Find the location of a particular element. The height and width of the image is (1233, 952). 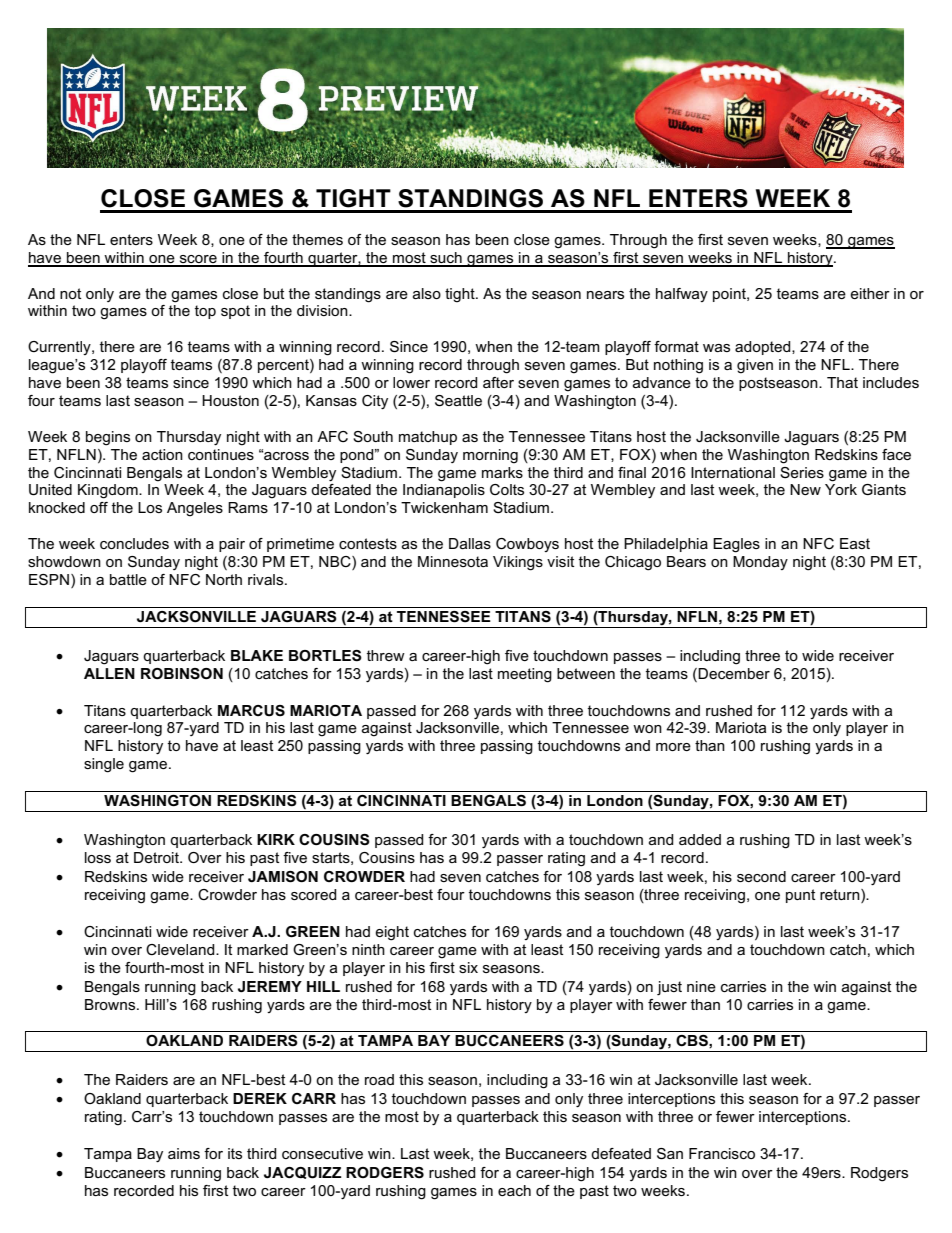

action is located at coordinates (162, 454).
